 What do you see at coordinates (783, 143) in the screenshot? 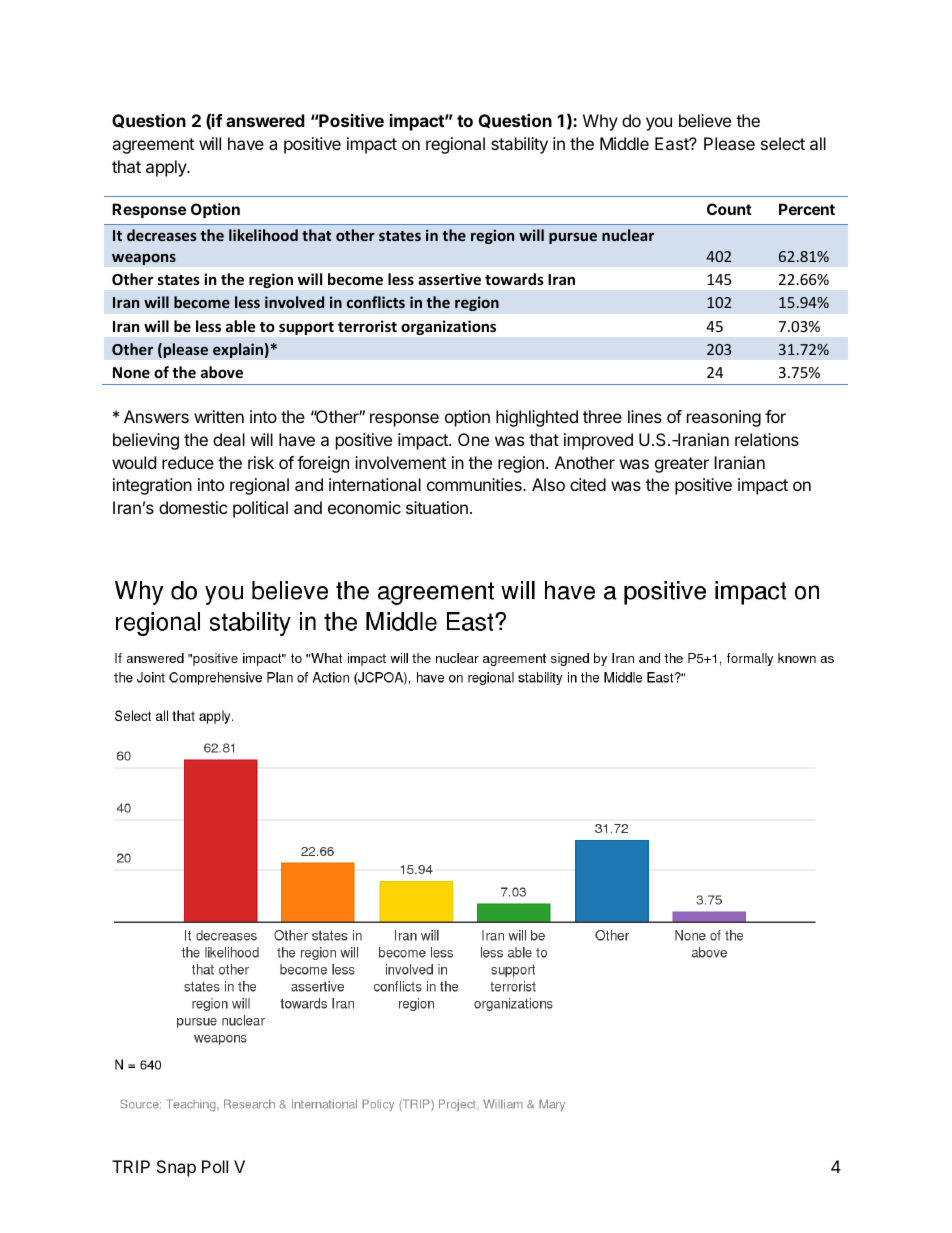
I see `select` at bounding box center [783, 143].
